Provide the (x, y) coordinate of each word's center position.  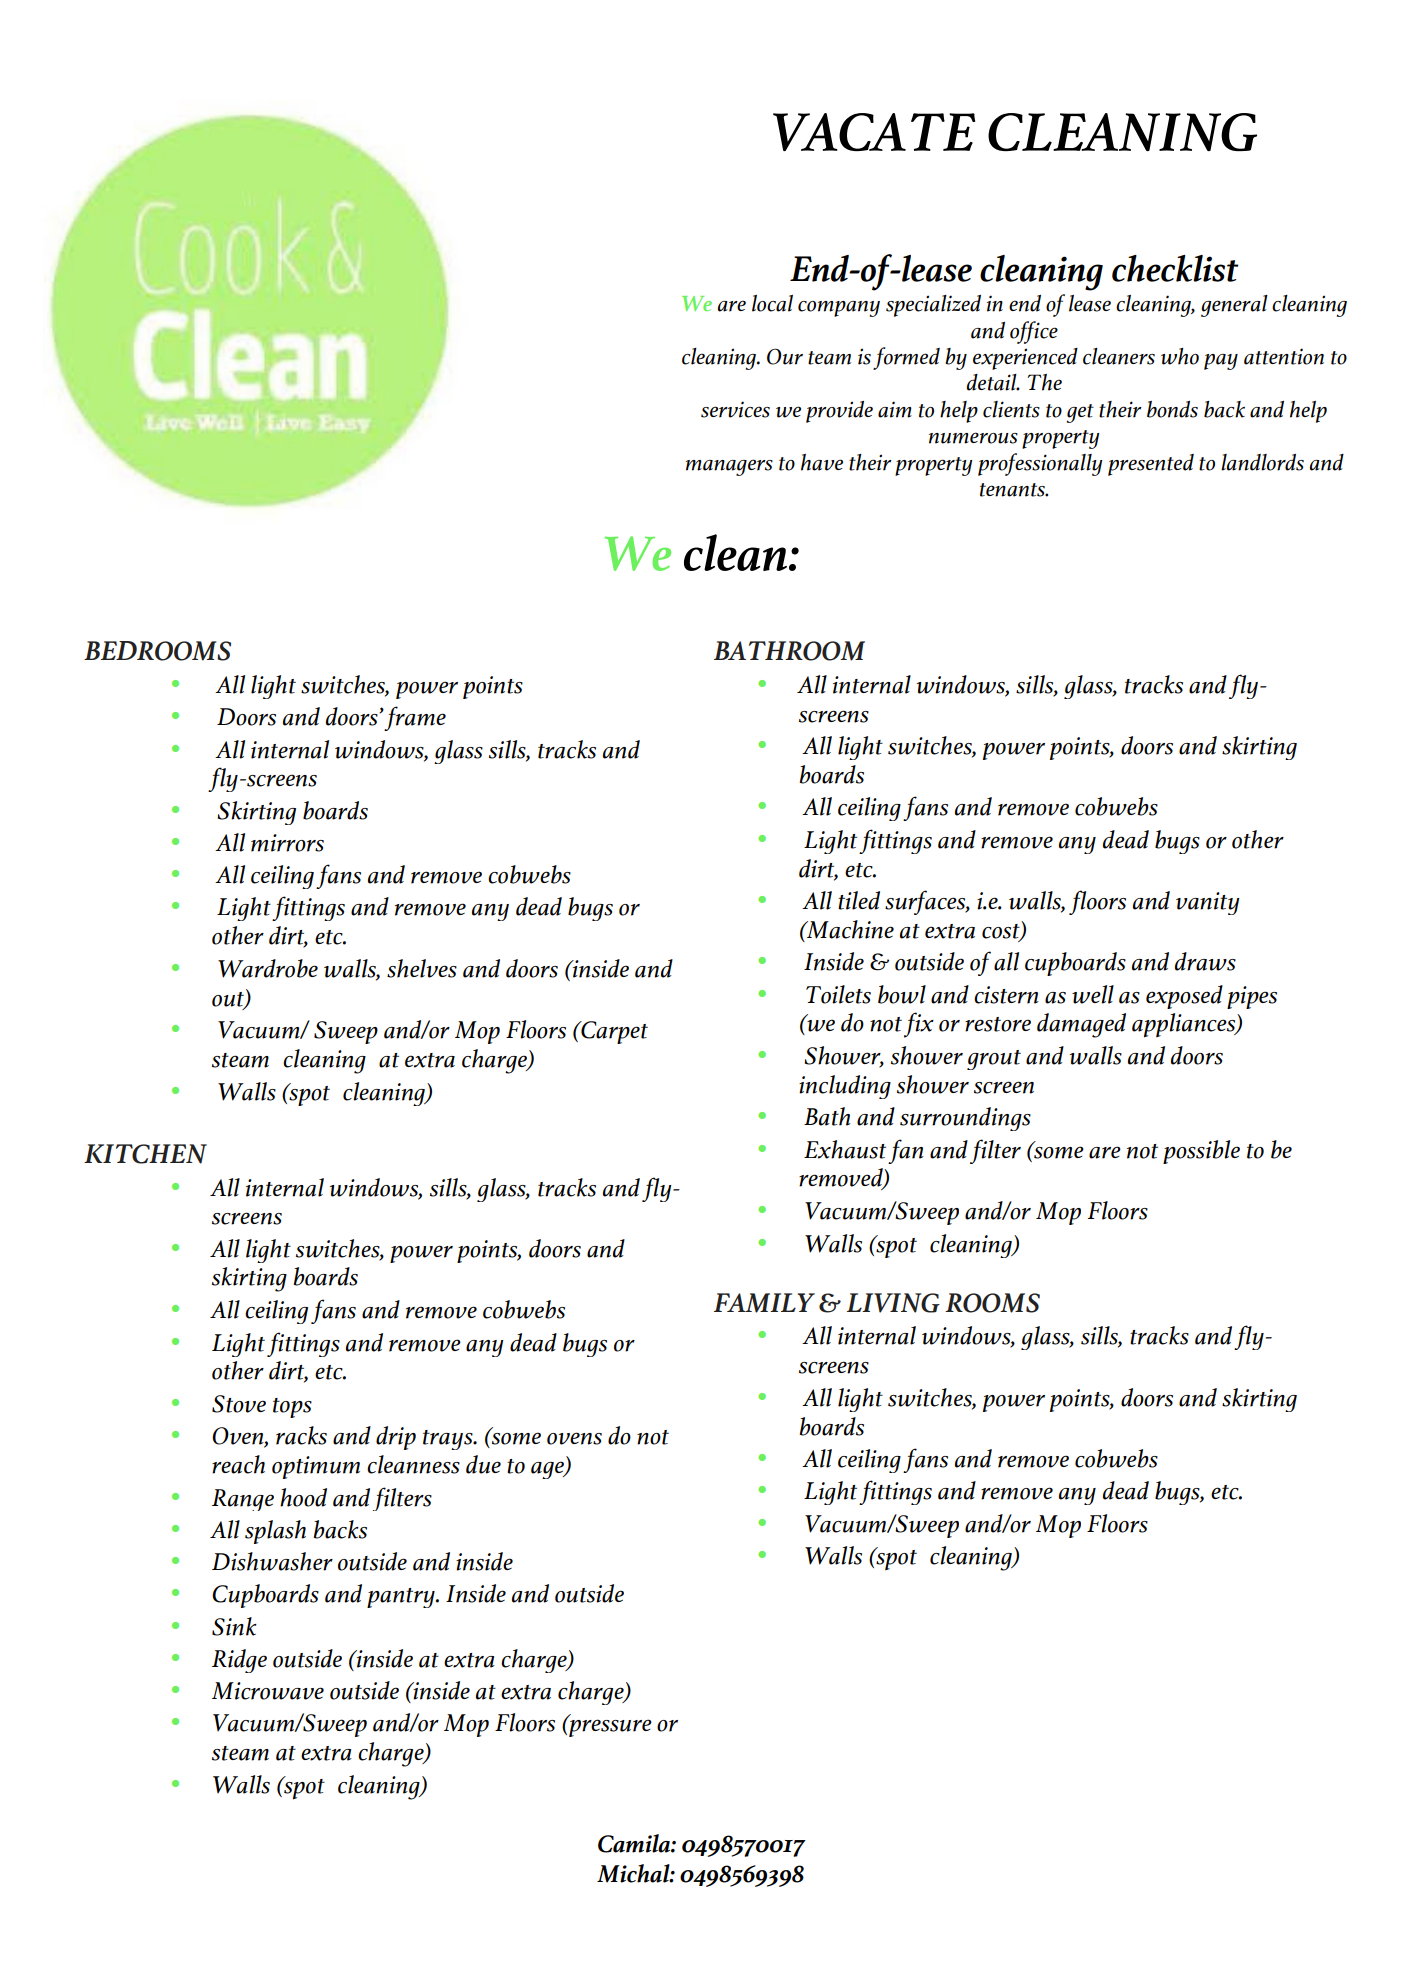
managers (729, 467)
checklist (1175, 268)
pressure (609, 1727)
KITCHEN (145, 1154)
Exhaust (845, 1149)
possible (1201, 1152)
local (772, 303)
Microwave (268, 1691)
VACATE (874, 132)
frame (415, 718)
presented (1151, 465)
